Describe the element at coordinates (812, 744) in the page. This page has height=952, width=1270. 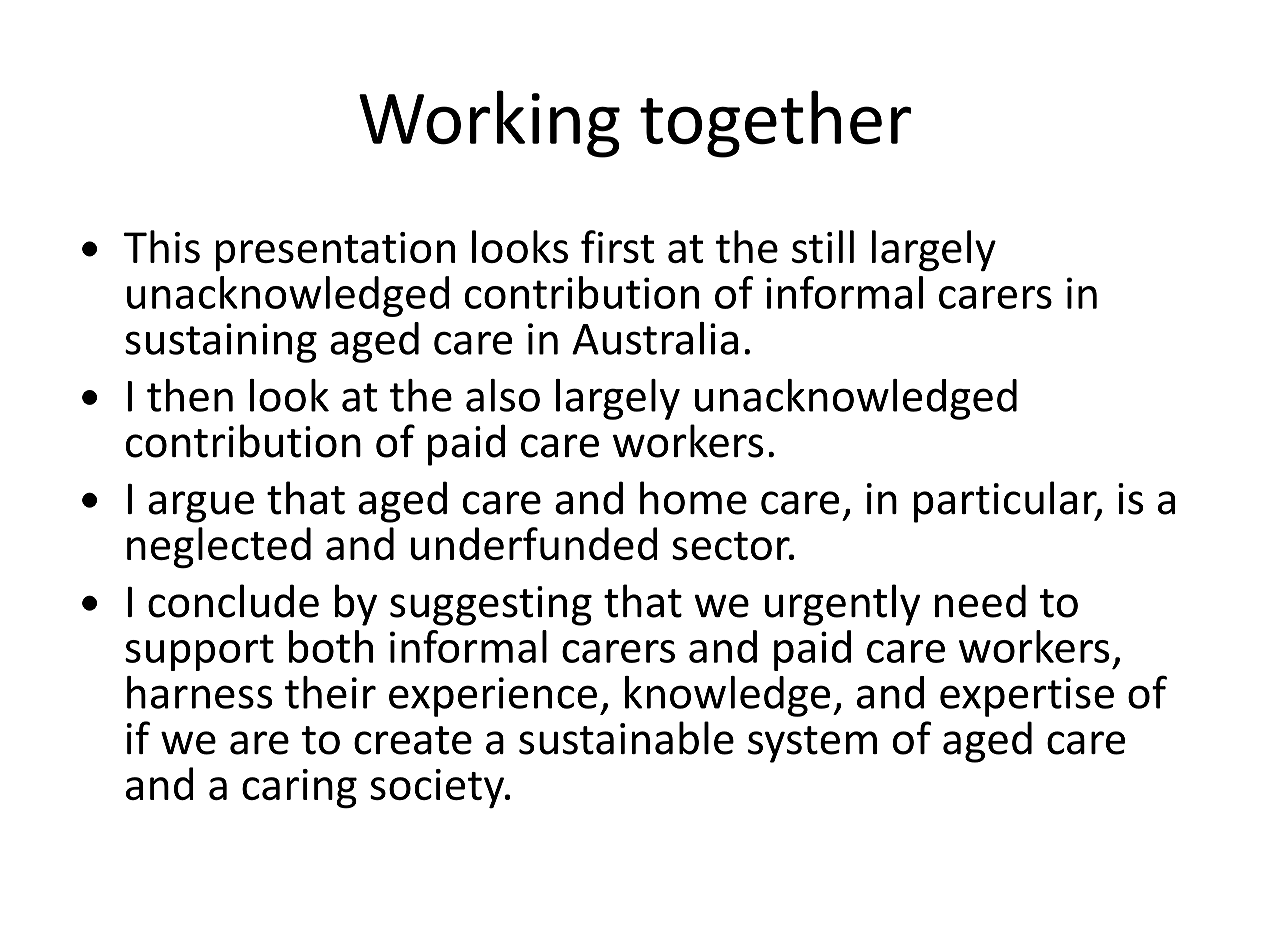
I see `system` at that location.
